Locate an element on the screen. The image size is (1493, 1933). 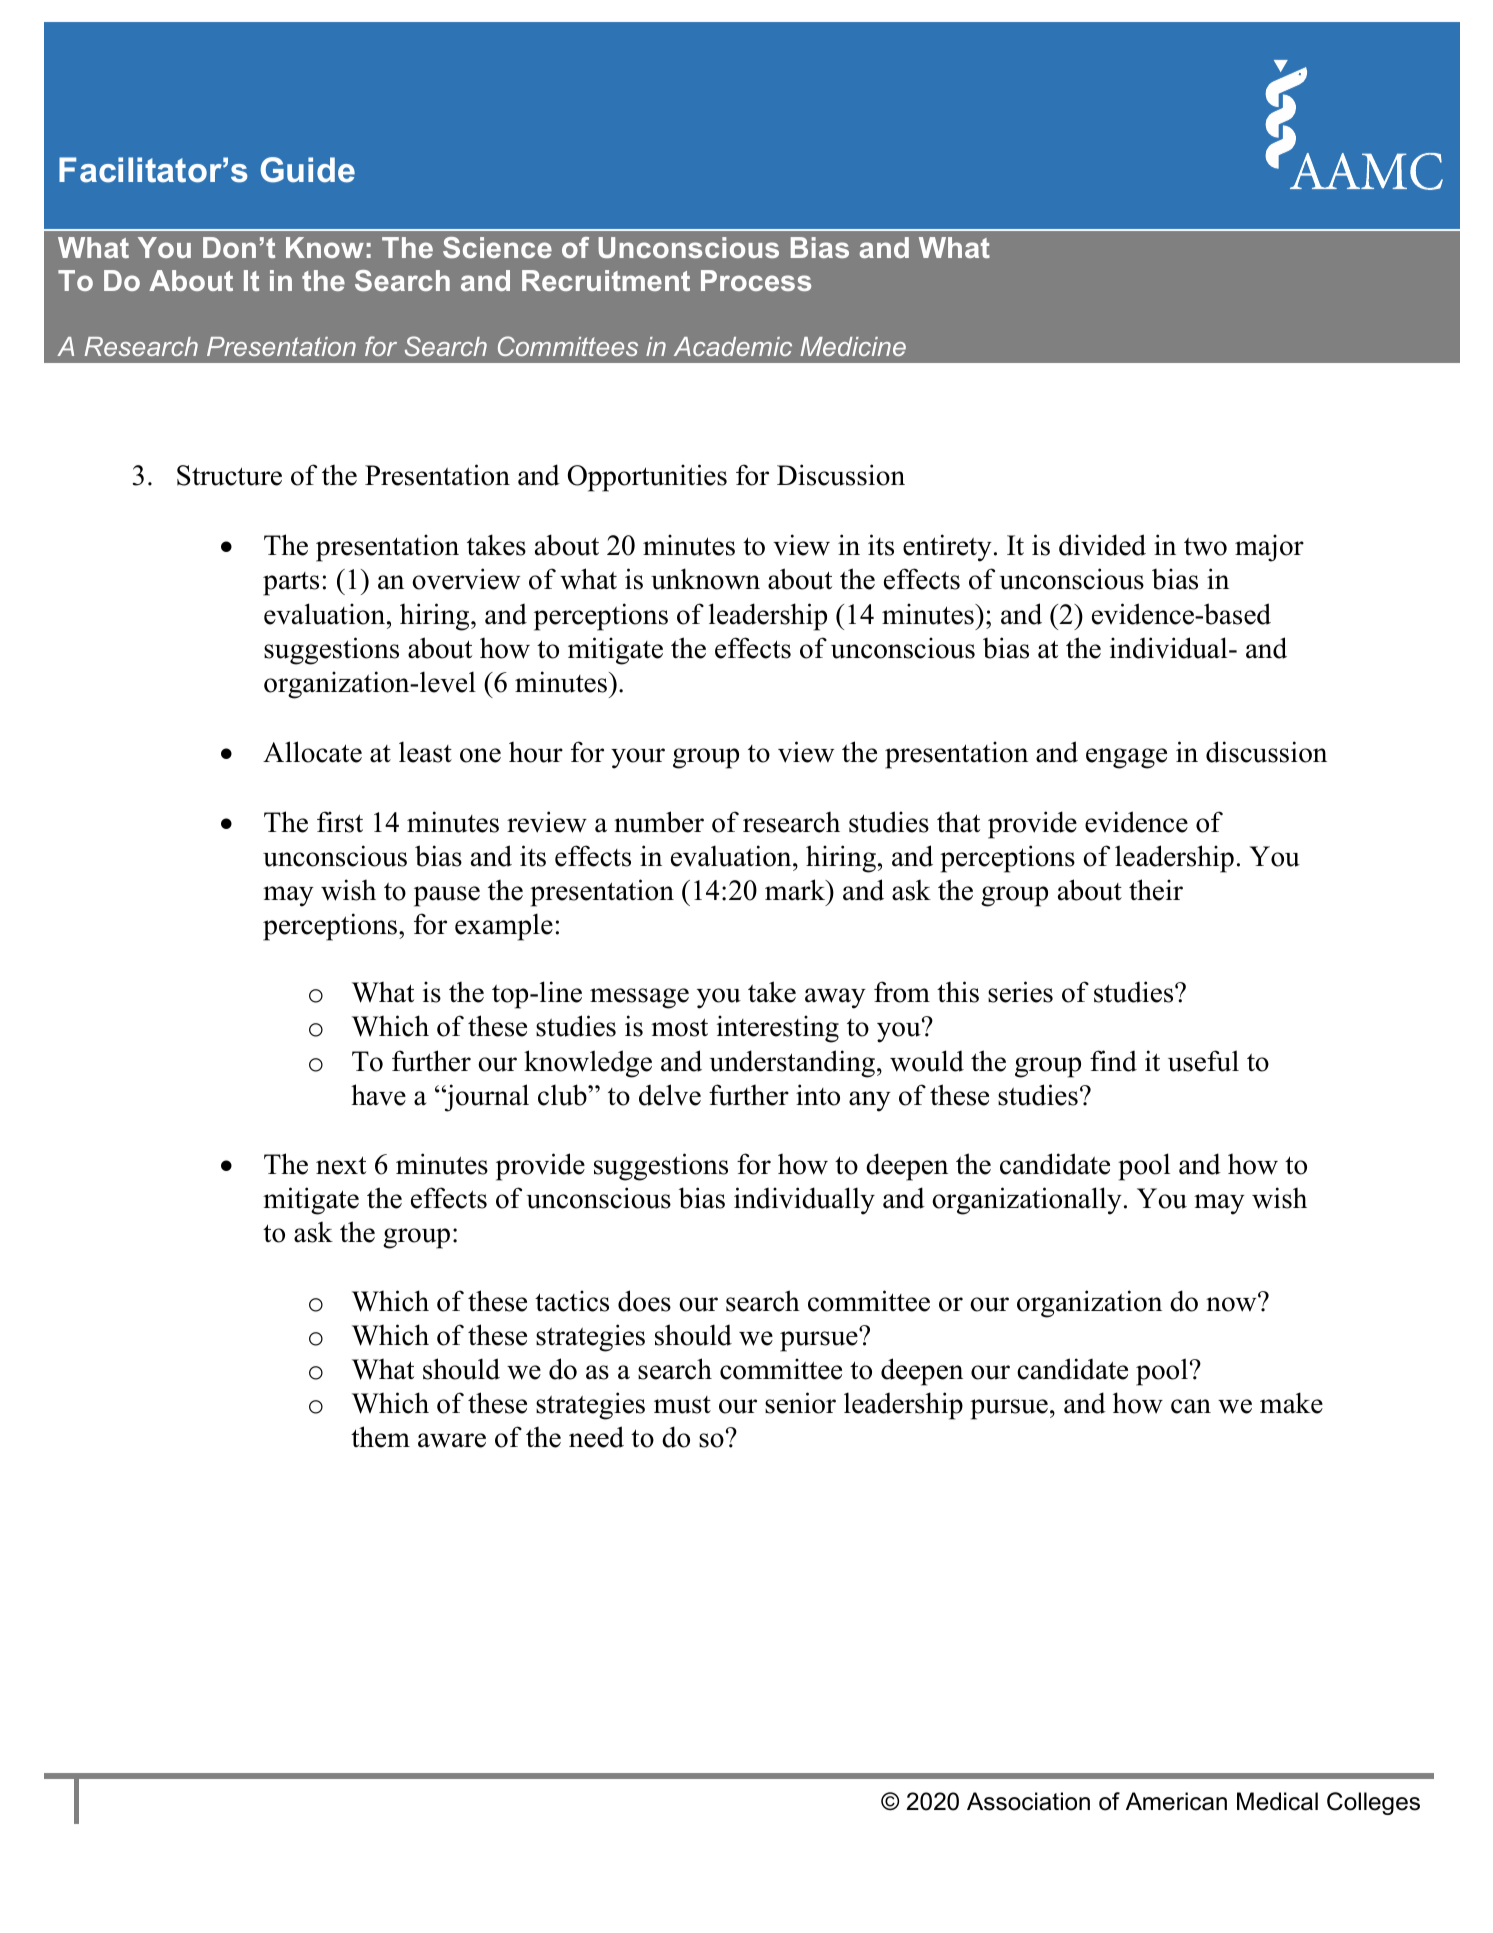
into is located at coordinates (818, 1095).
